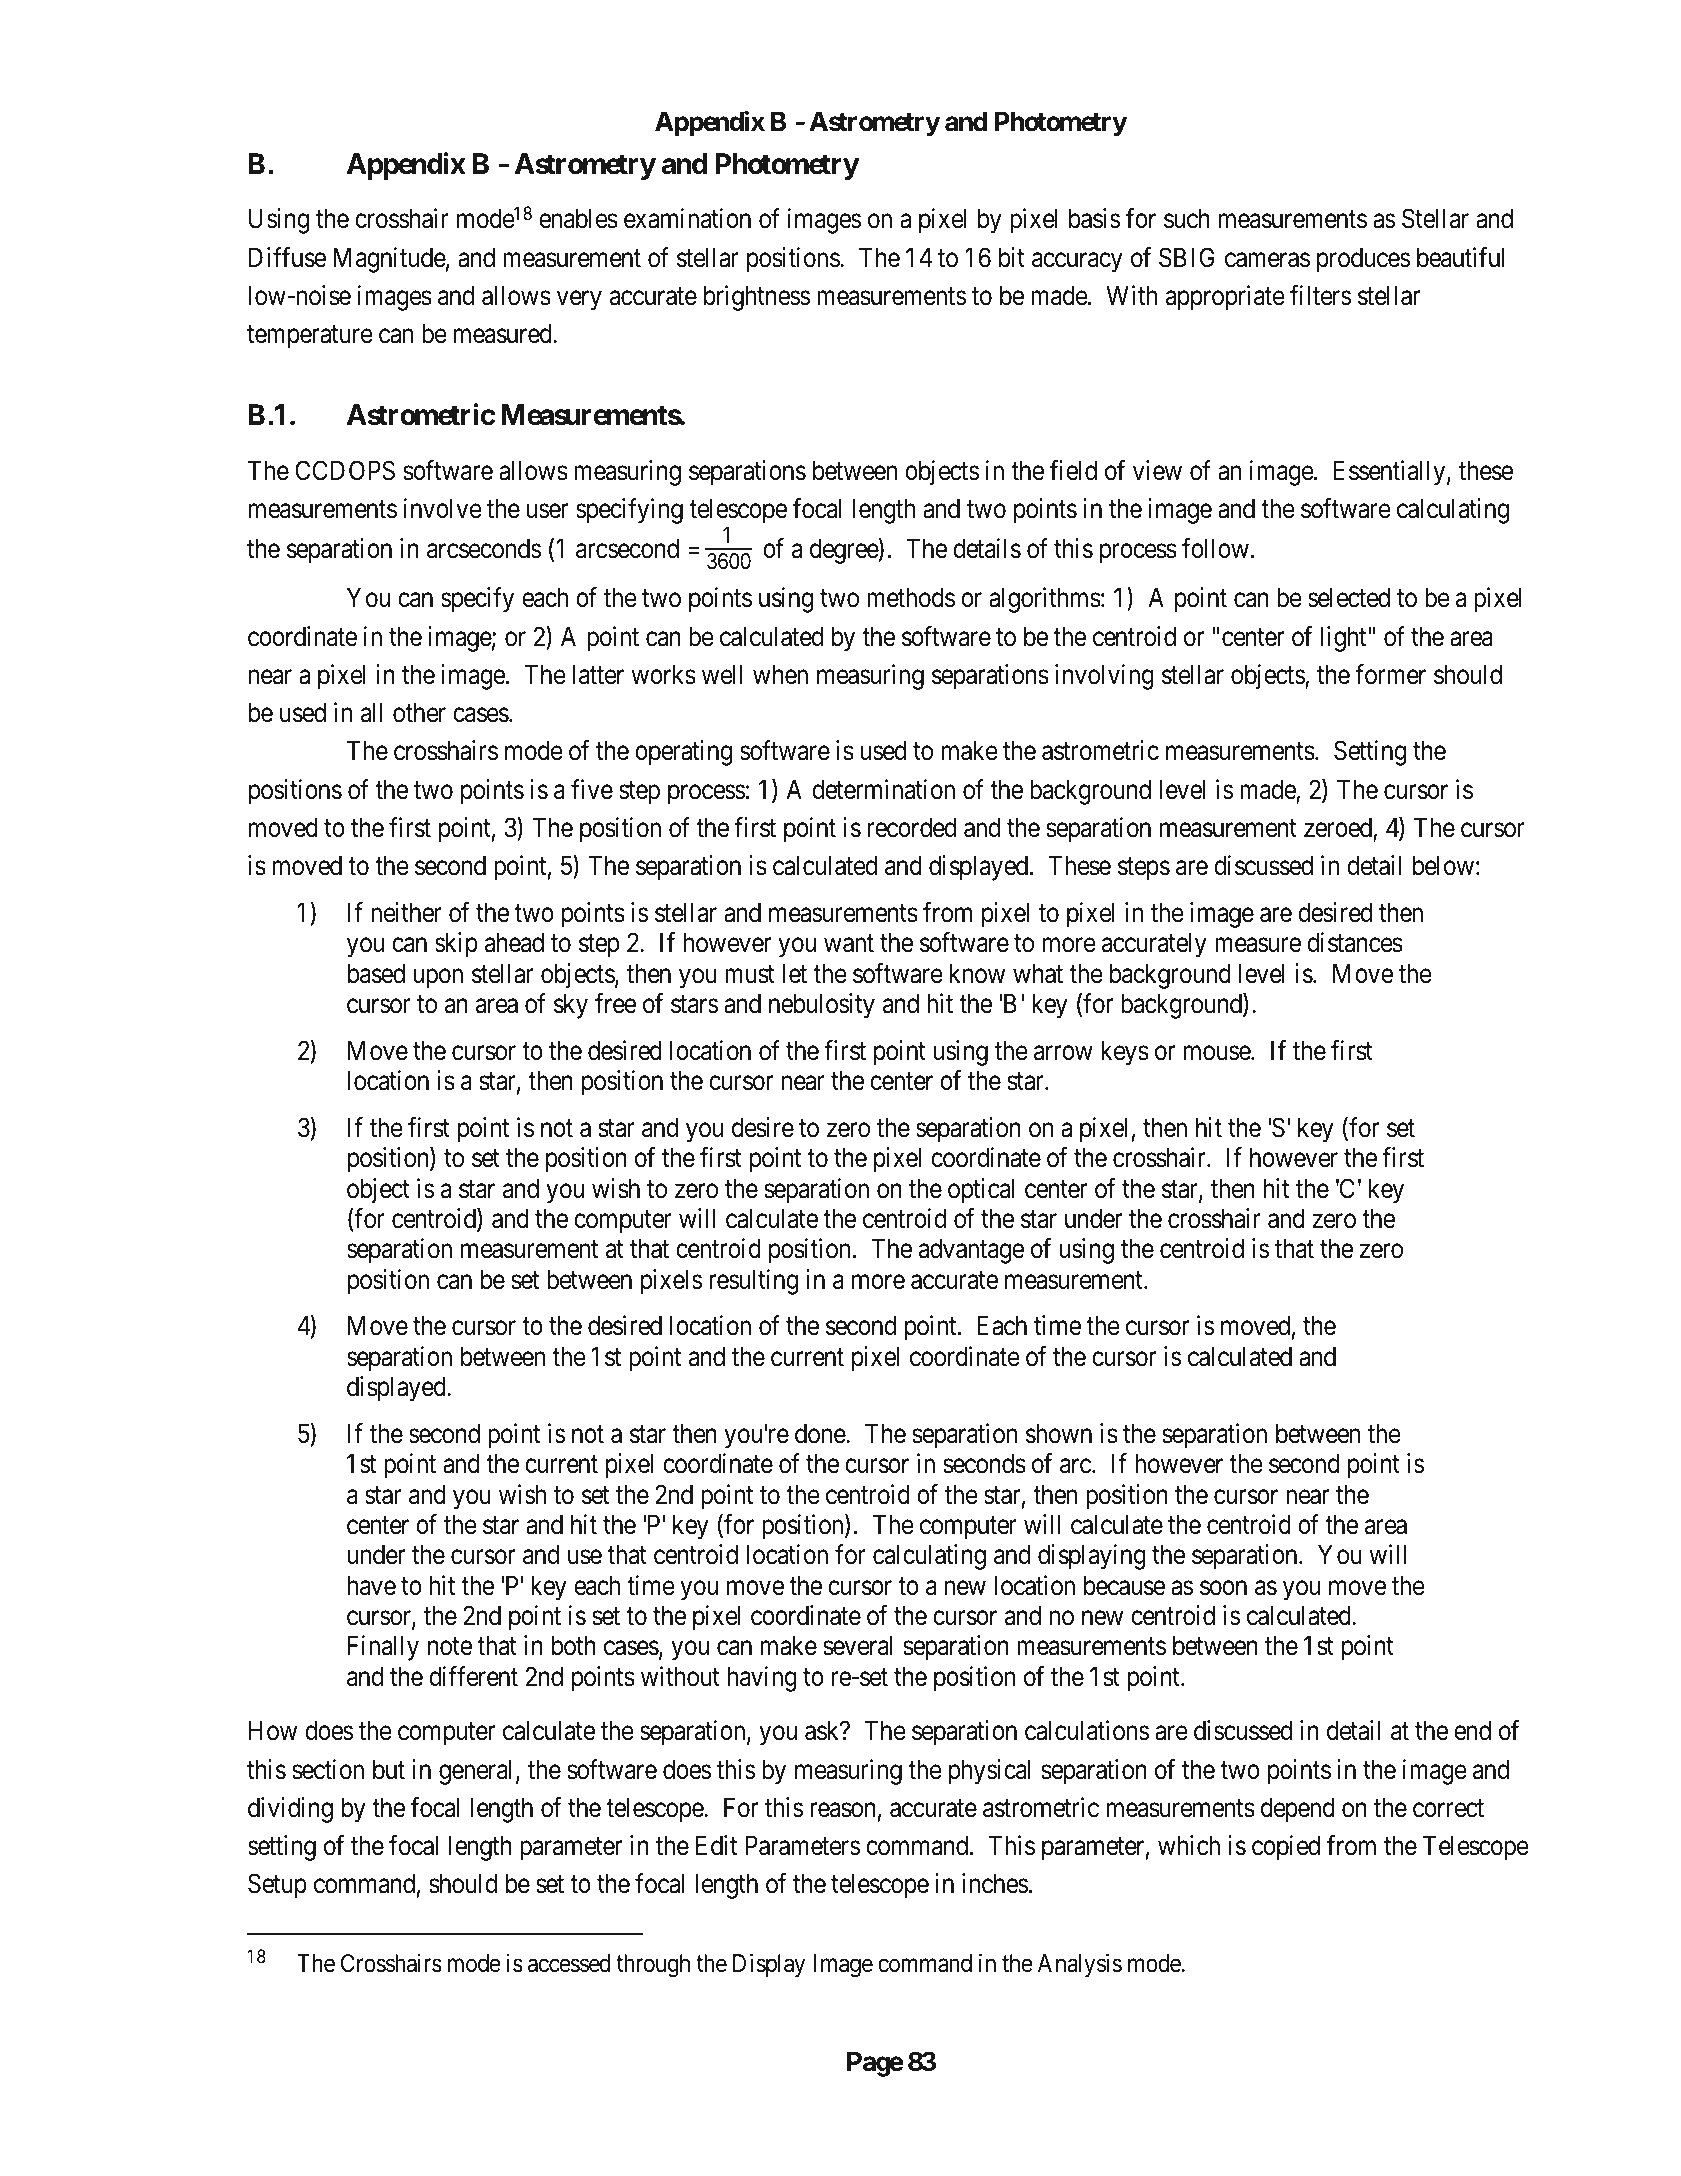 Image resolution: width=1681 pixels, height=2176 pixels. I want to click on copied, so click(1286, 1848).
